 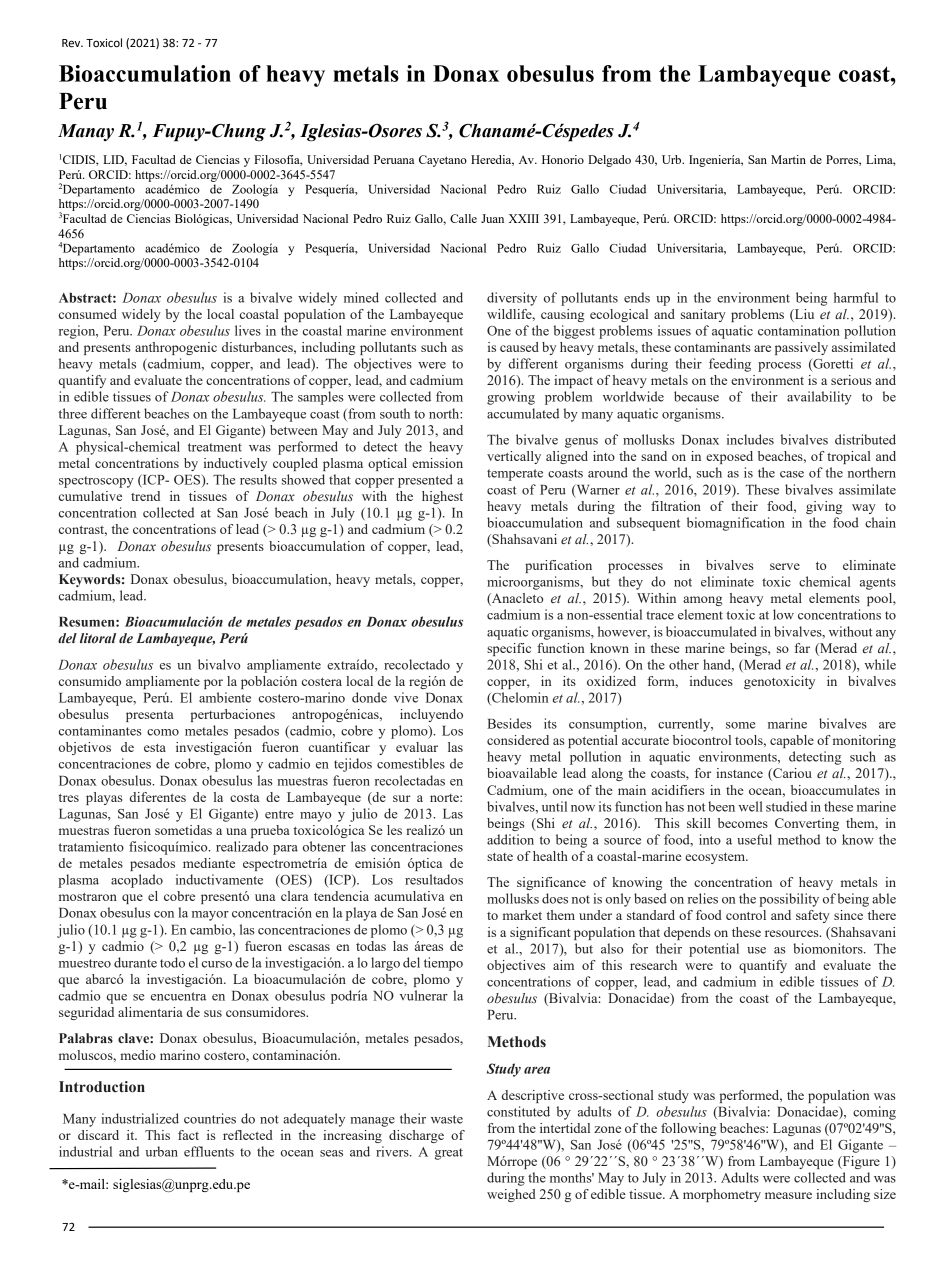 I want to click on effluents, so click(x=209, y=1151).
